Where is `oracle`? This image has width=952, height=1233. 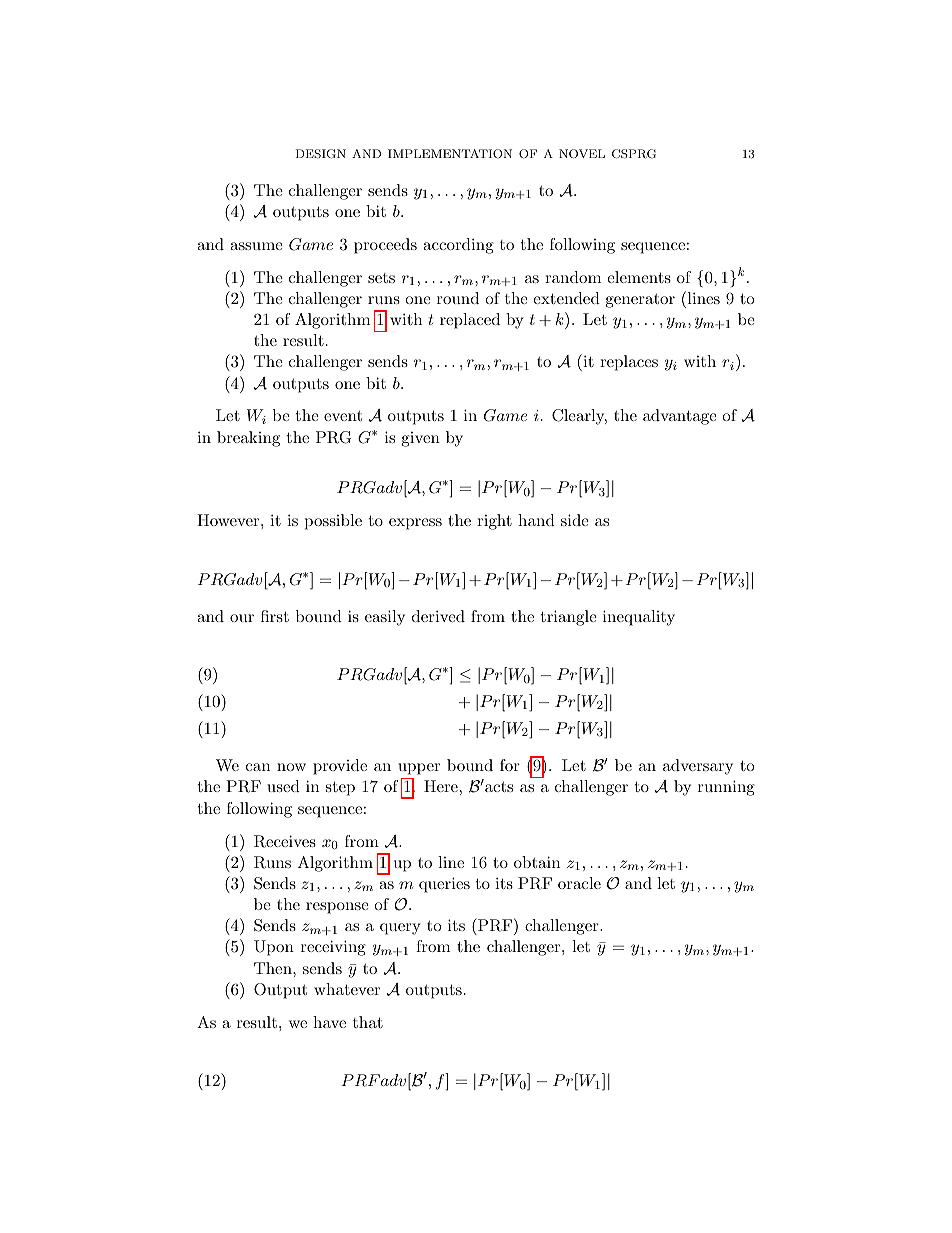 oracle is located at coordinates (579, 883).
